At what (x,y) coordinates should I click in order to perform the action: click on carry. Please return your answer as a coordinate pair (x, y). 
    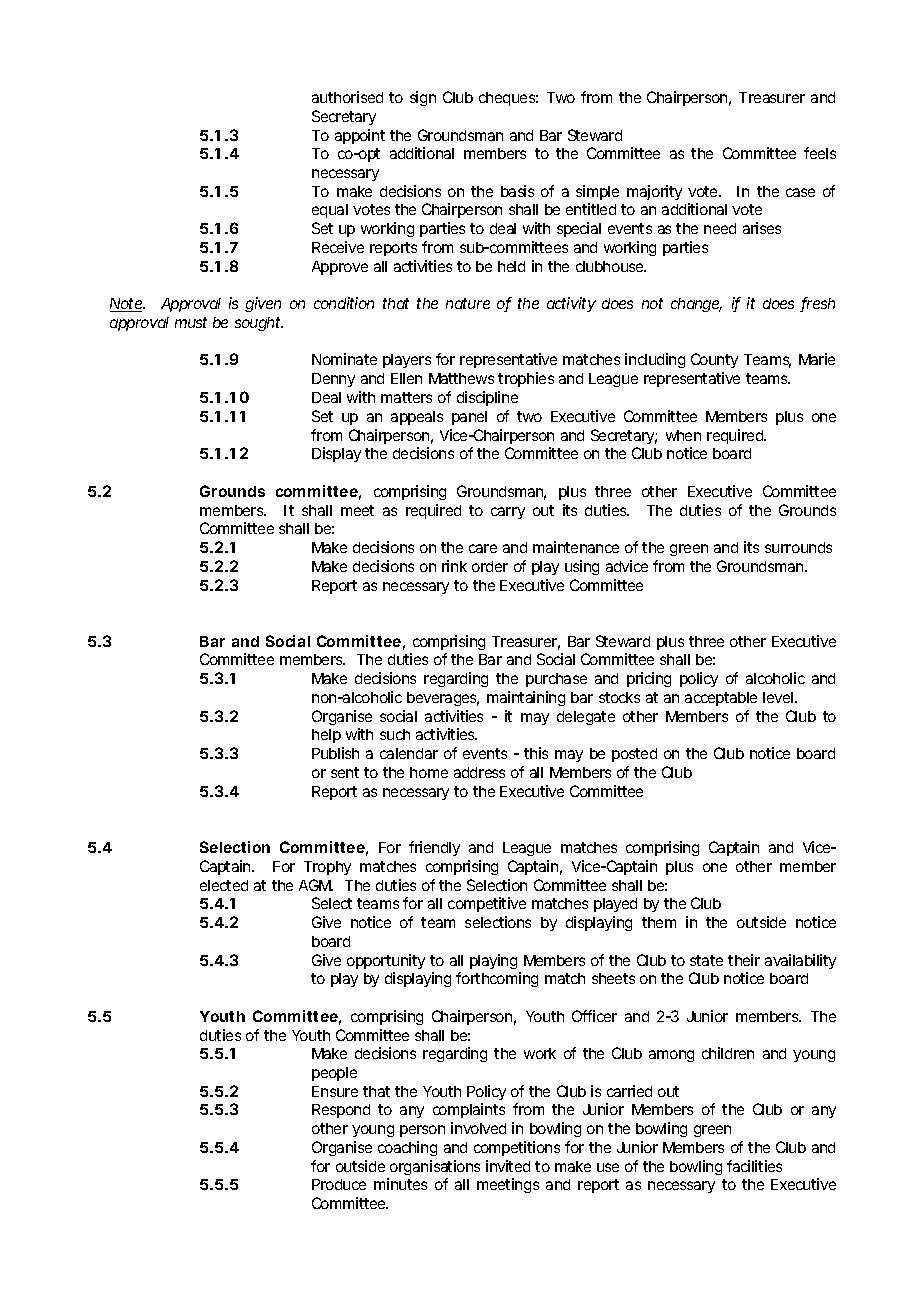
    Looking at the image, I should click on (508, 513).
